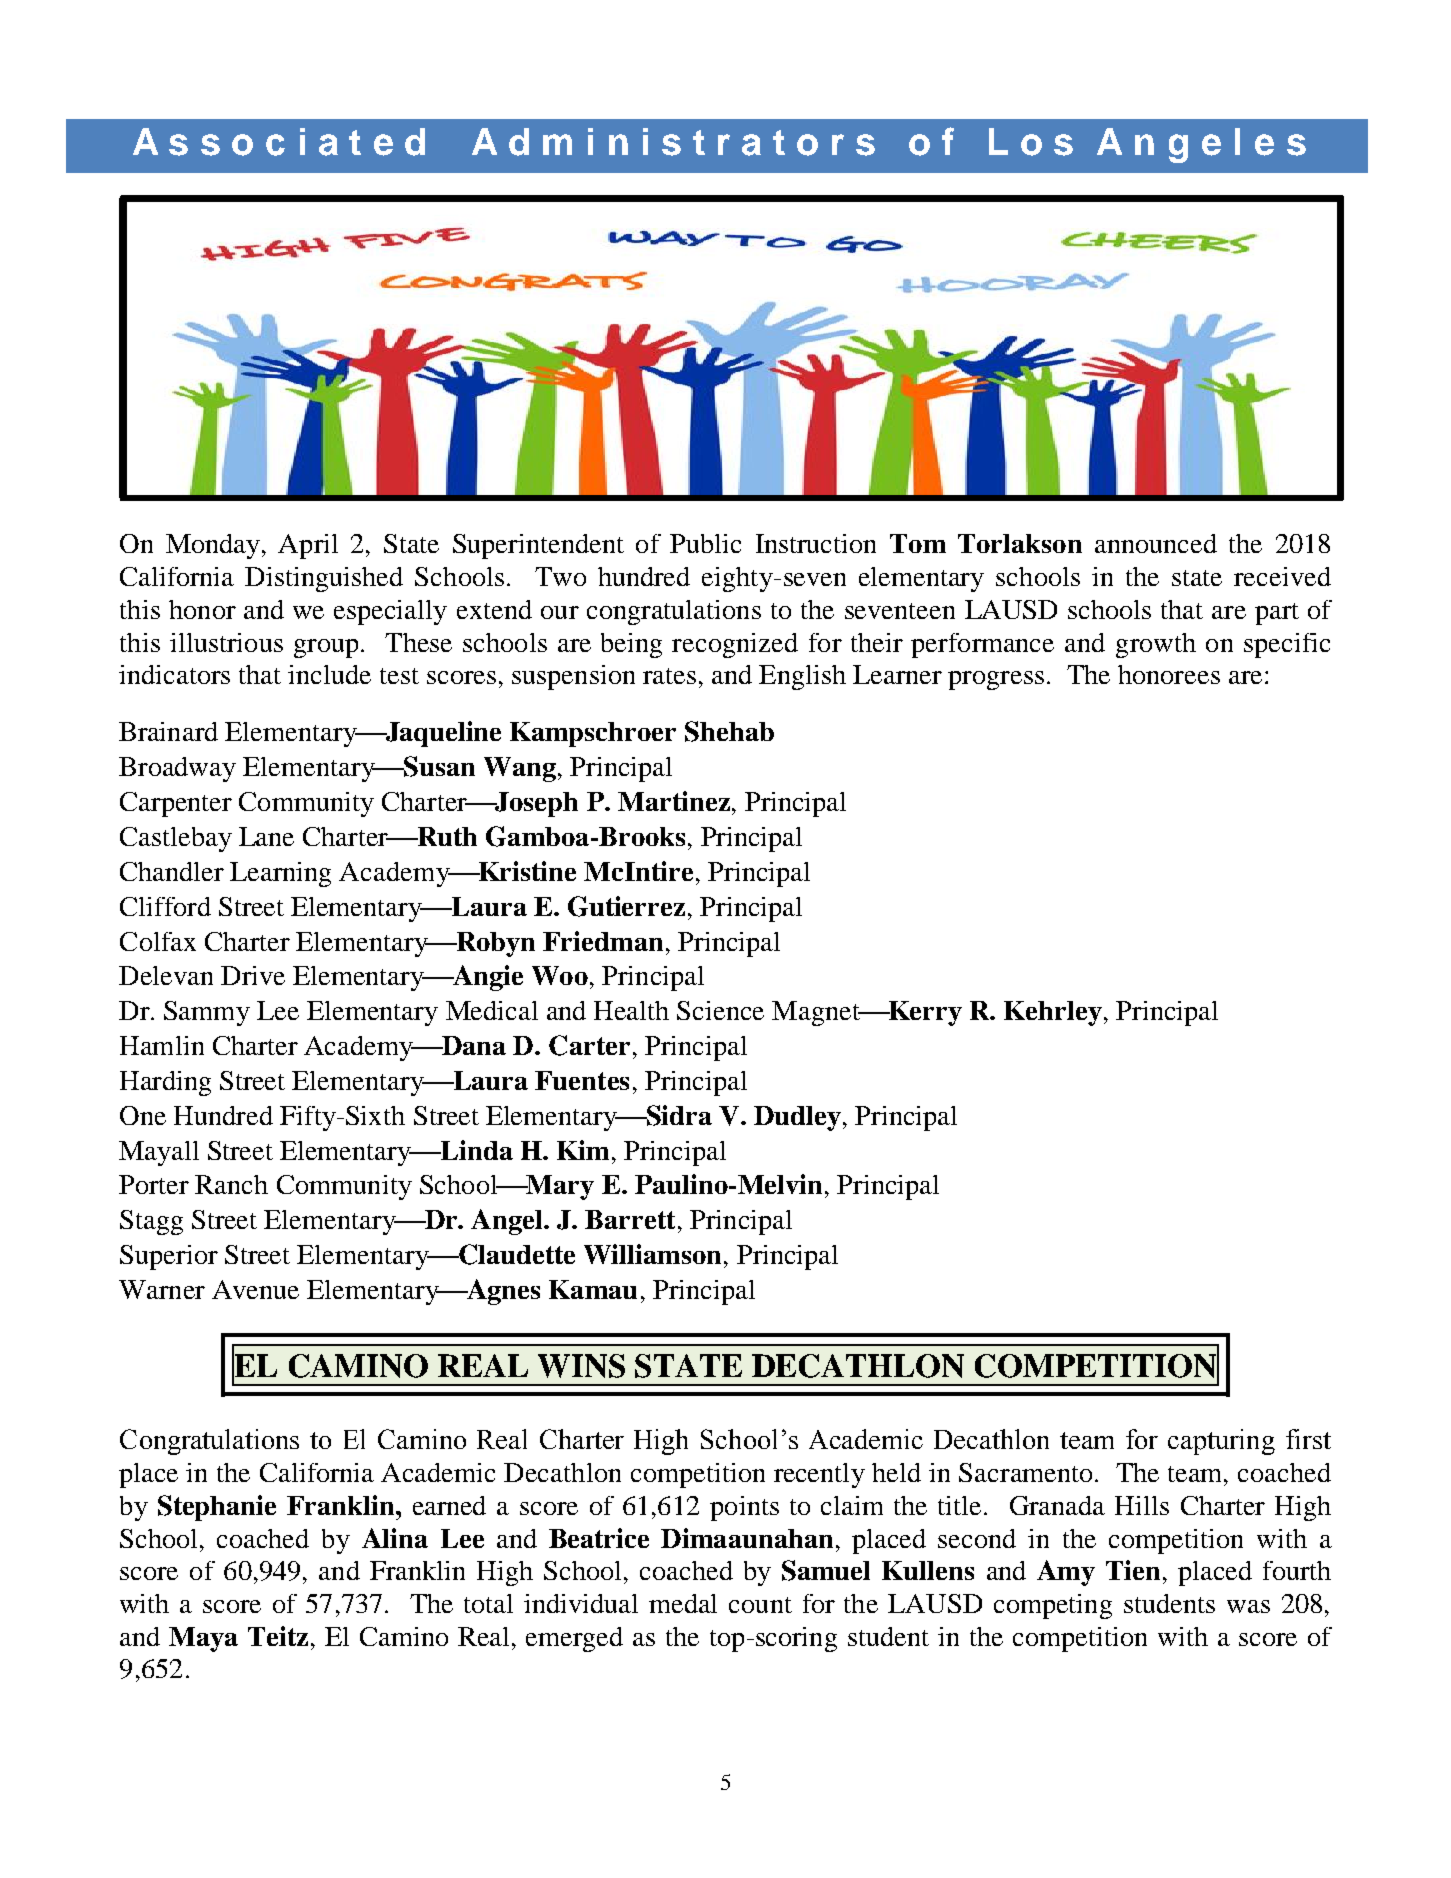  Describe the element at coordinates (720, 1010) in the image. I see `Science` at that location.
